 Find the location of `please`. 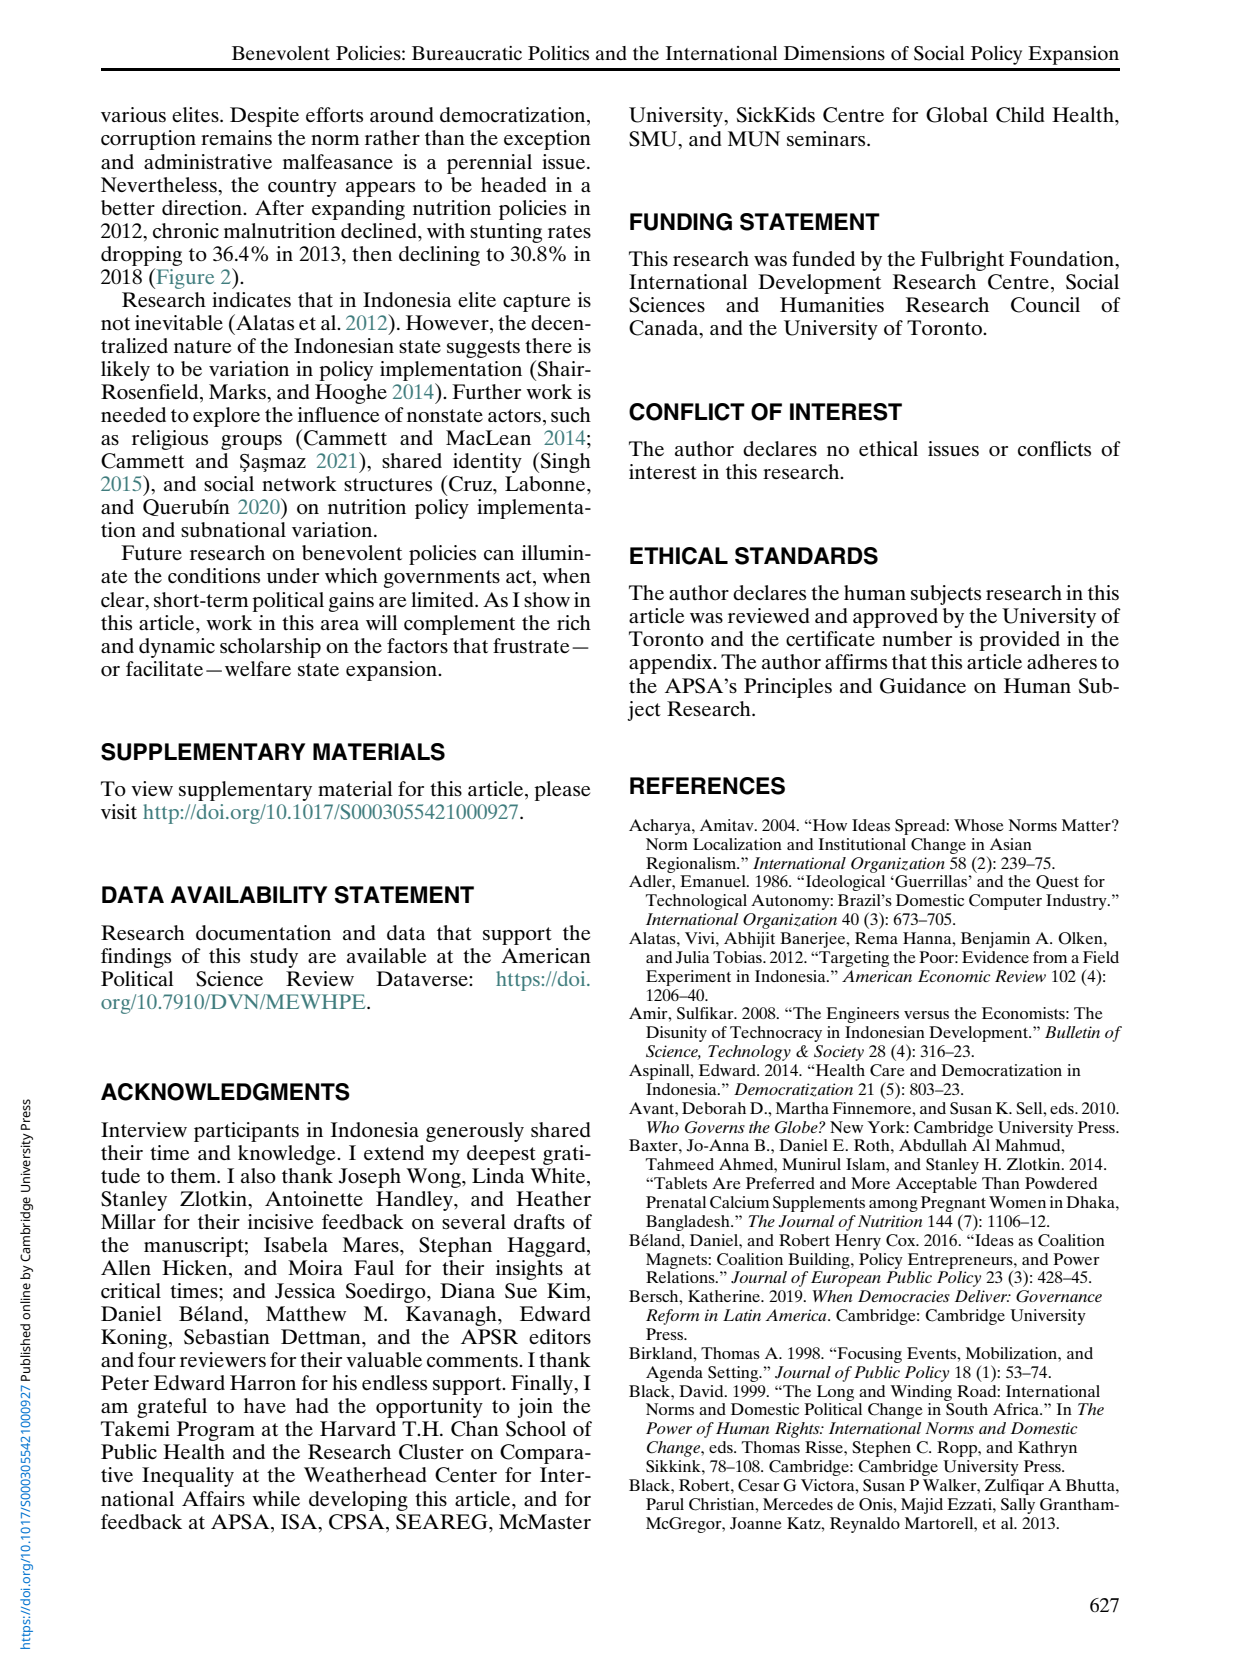

please is located at coordinates (562, 791).
